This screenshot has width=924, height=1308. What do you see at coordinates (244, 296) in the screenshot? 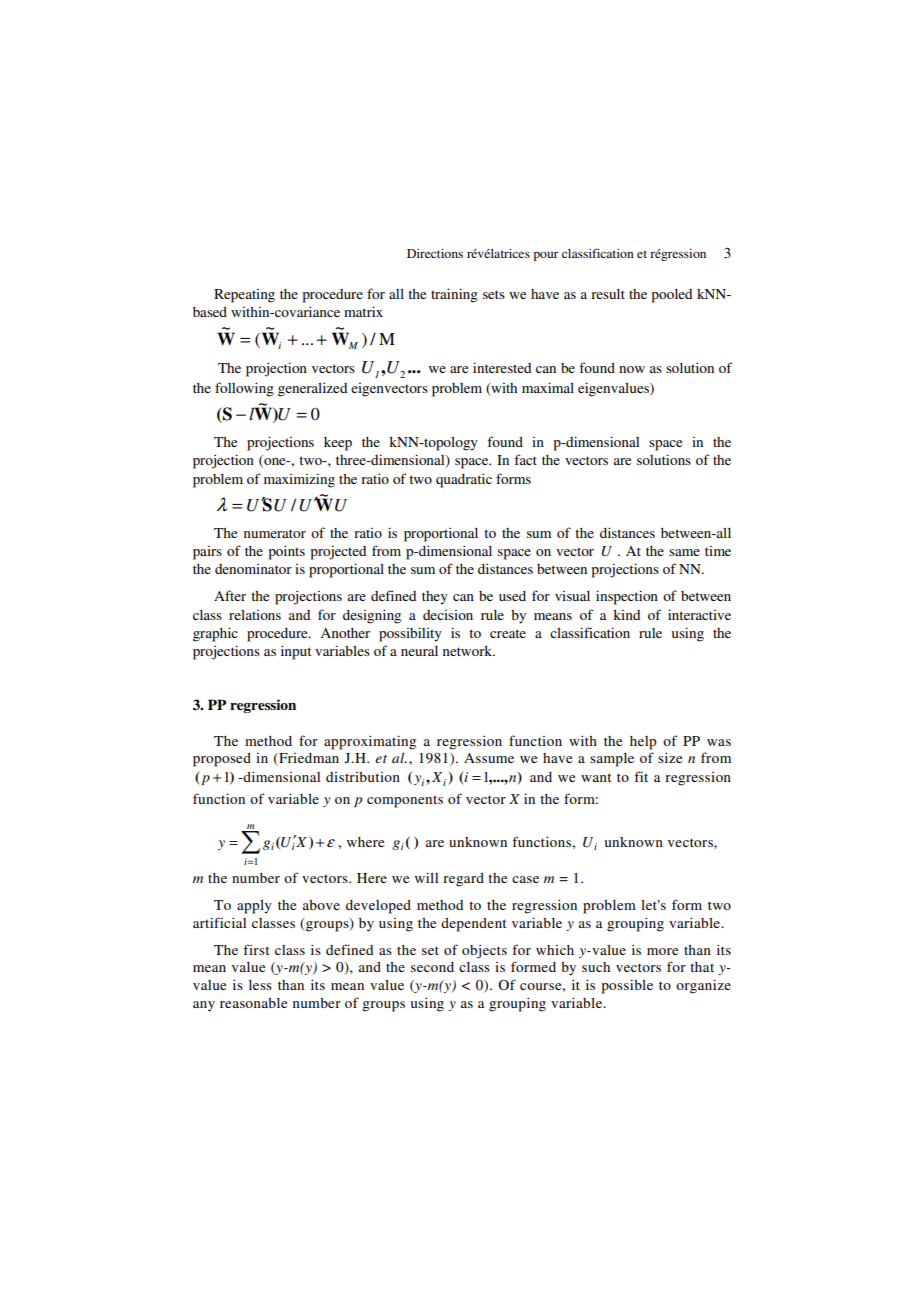
I see `Repeating` at bounding box center [244, 296].
